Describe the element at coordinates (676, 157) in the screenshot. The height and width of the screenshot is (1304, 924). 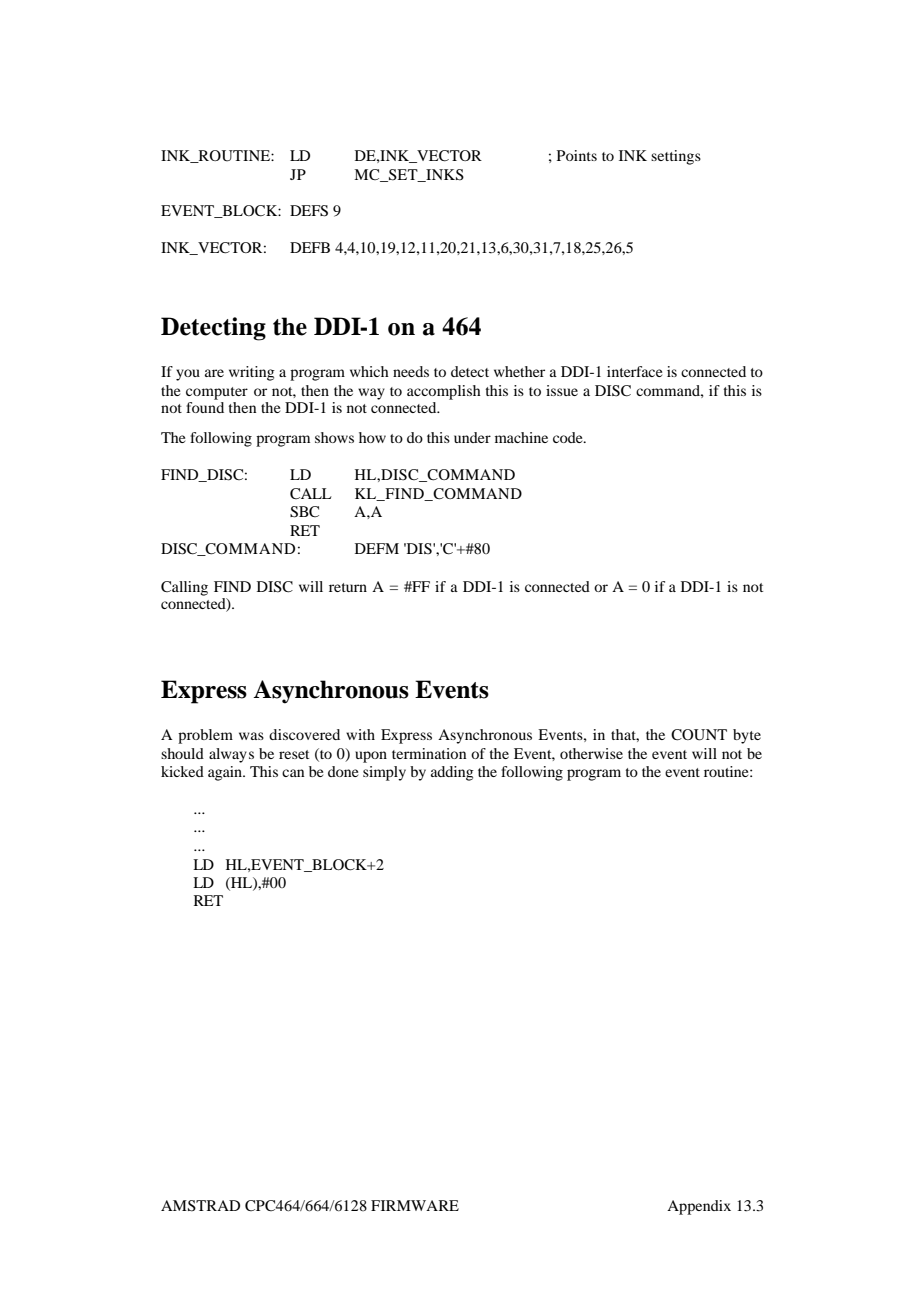
I see `settings` at that location.
